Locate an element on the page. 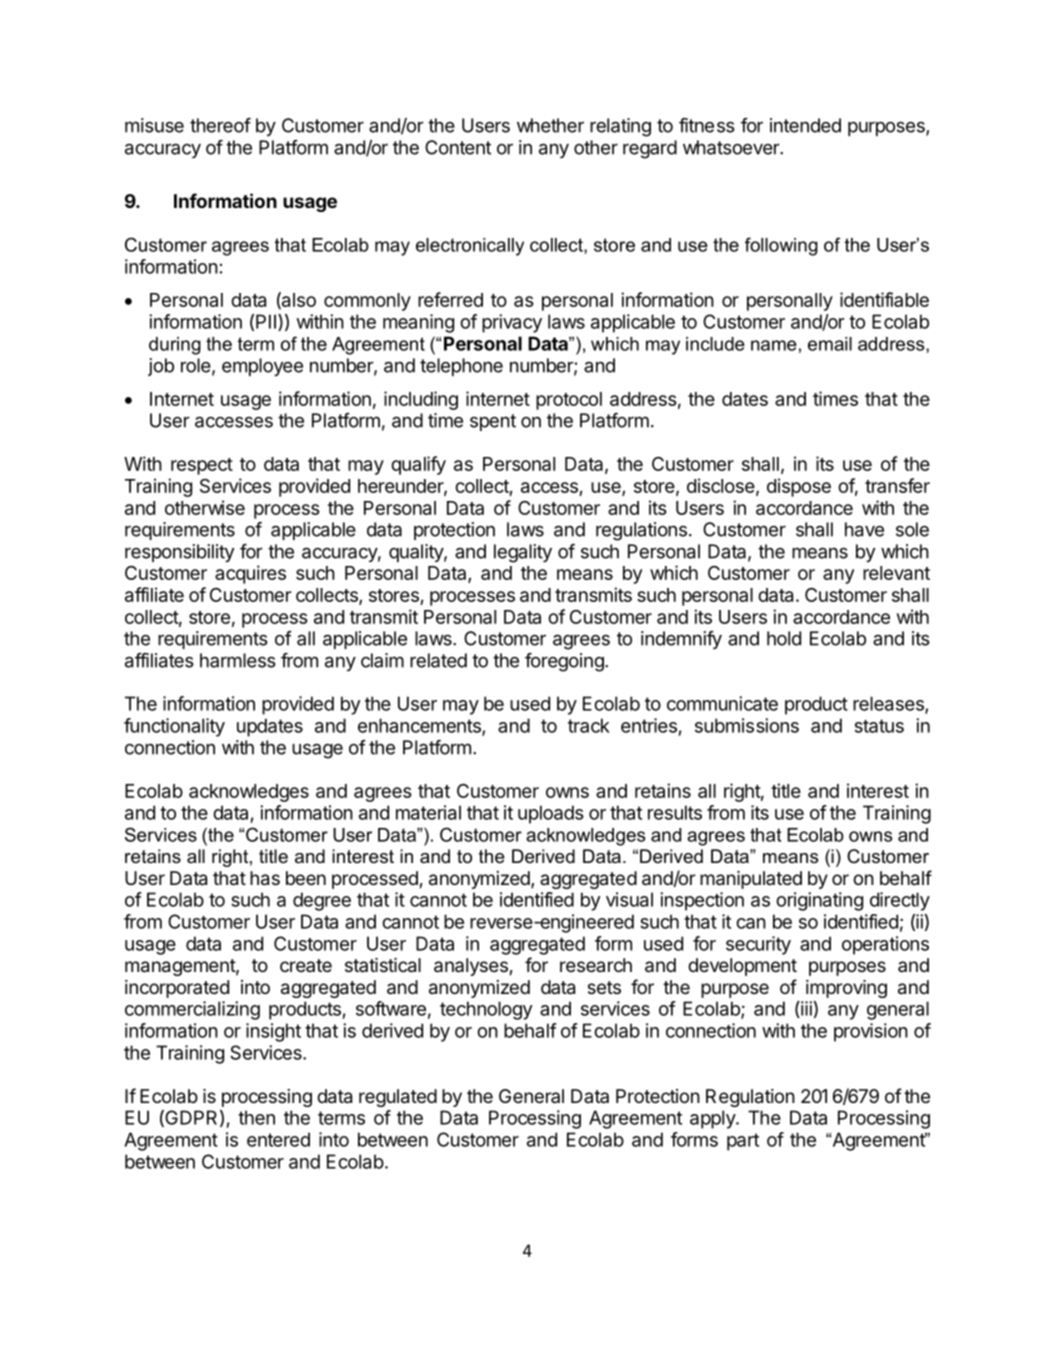 The height and width of the image is (1364, 1054). thereof is located at coordinates (220, 125).
